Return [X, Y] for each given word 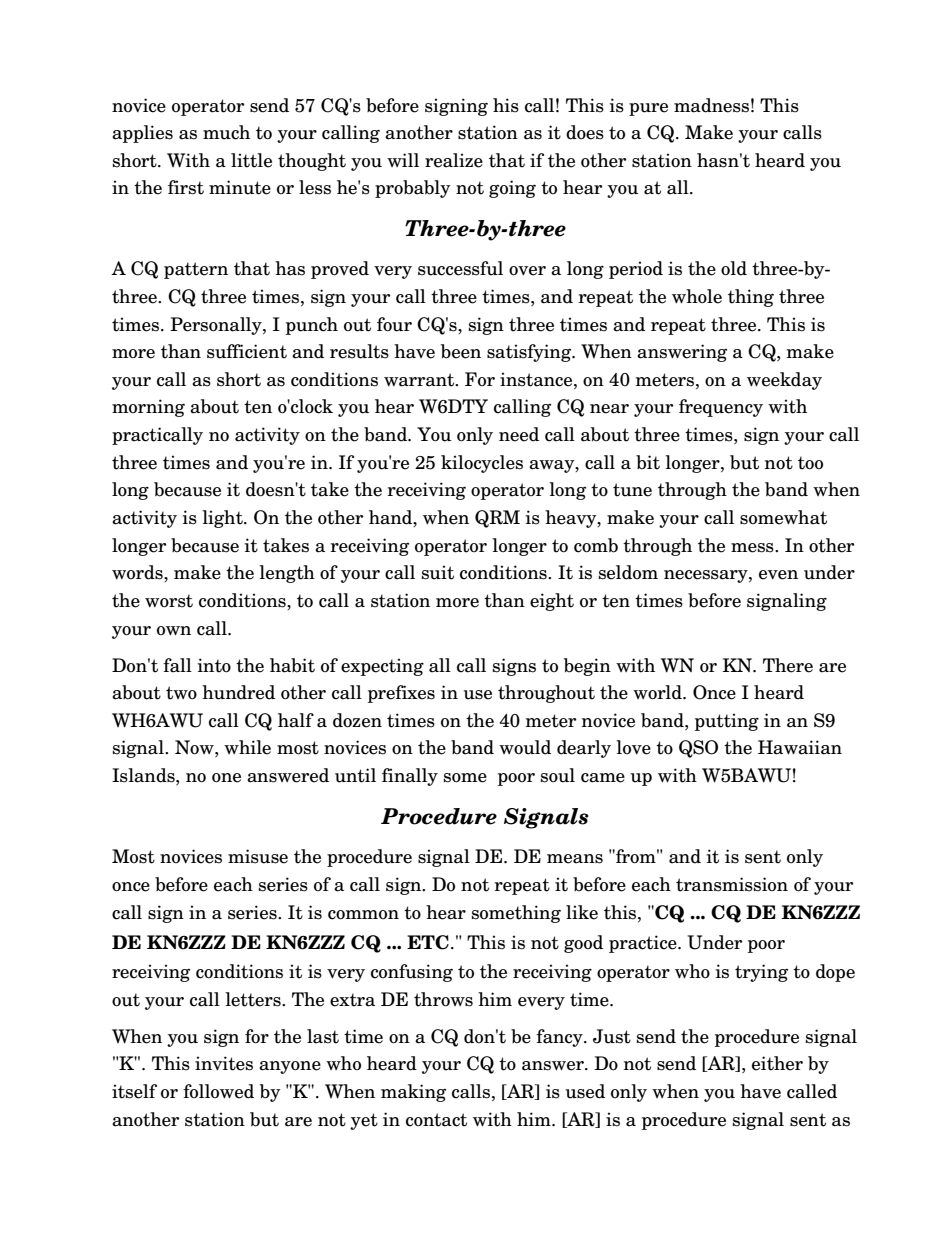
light [223, 519]
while [247, 747]
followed [218, 1091]
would [525, 747]
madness [711, 105]
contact [436, 1120]
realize [454, 160]
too [810, 463]
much [226, 132]
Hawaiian [800, 747]
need [519, 434]
